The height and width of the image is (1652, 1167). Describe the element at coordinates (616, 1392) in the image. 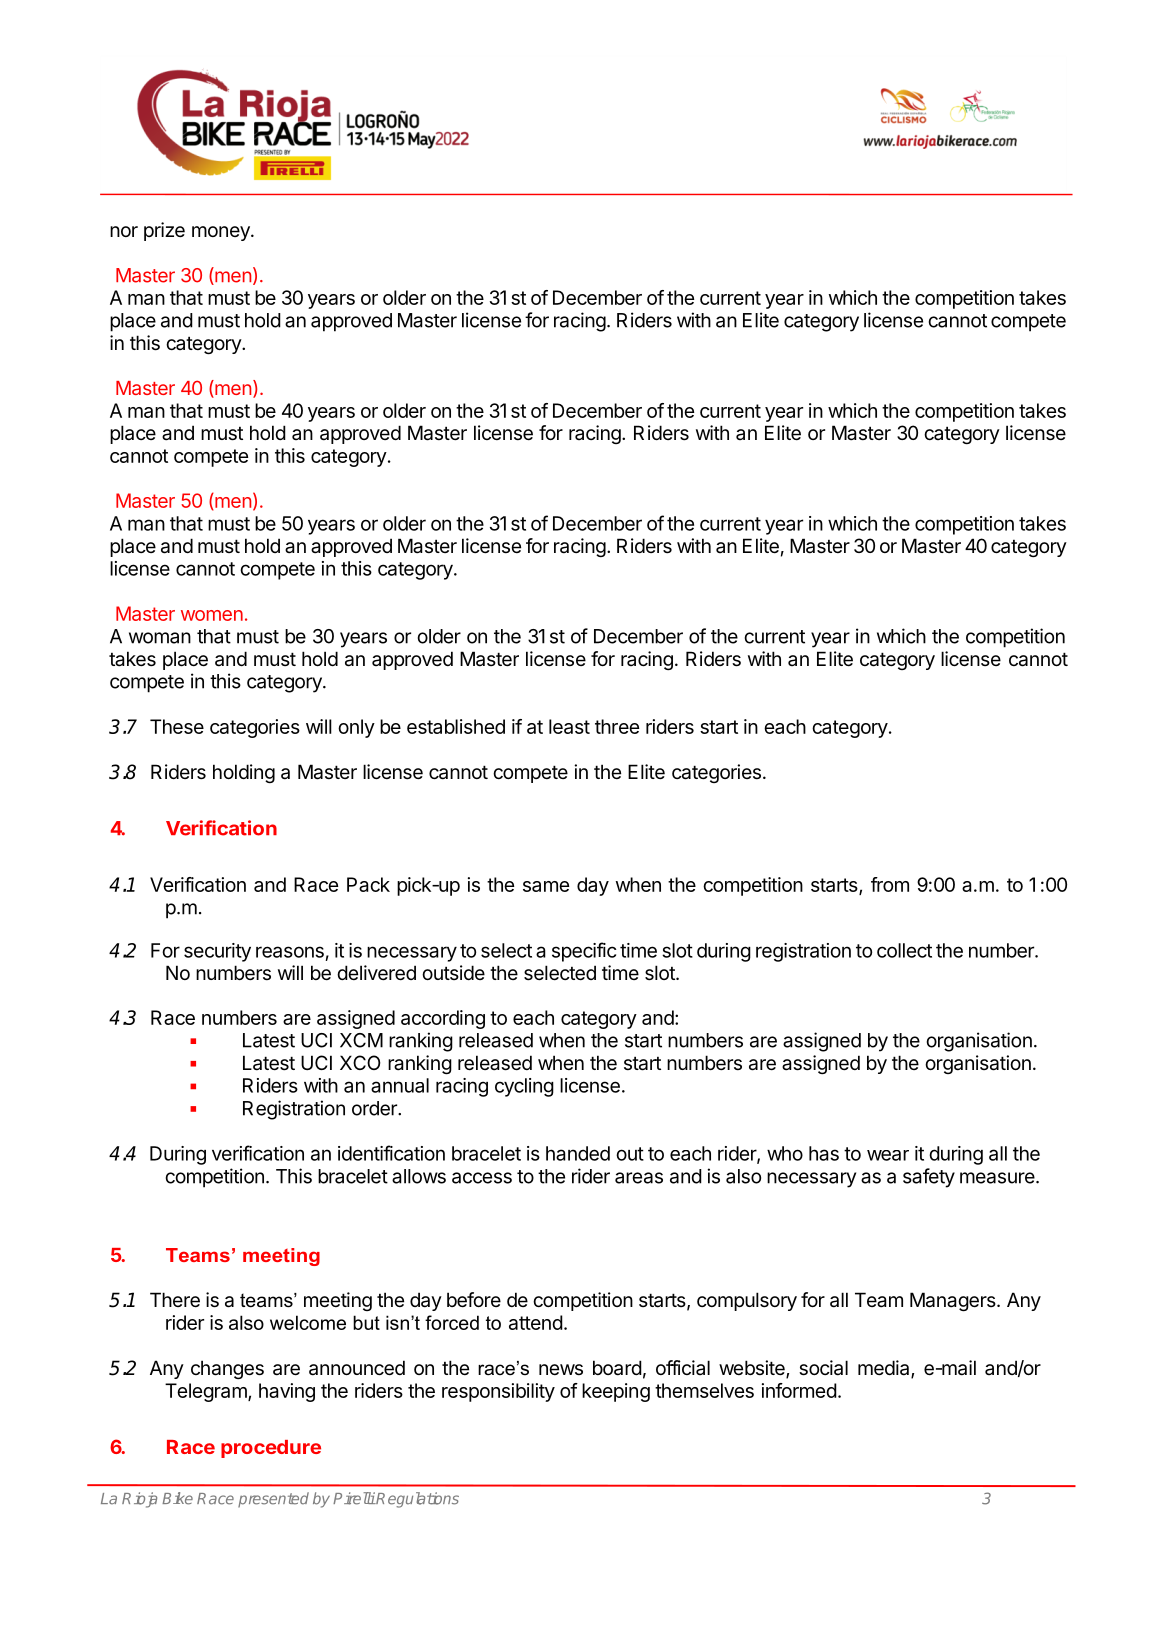

I see `keeping` at that location.
